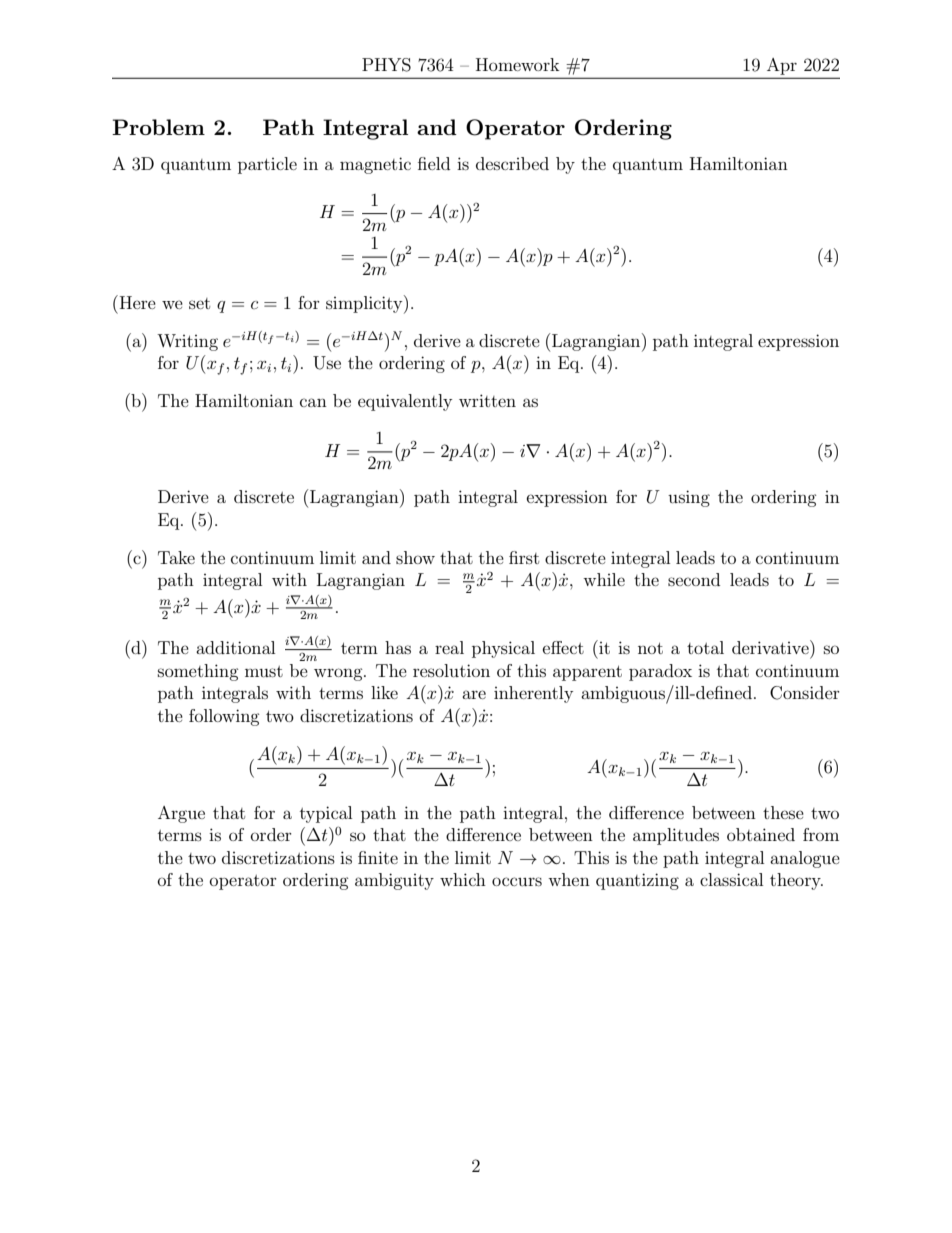 The height and width of the screenshot is (1233, 952). I want to click on described, so click(512, 163).
